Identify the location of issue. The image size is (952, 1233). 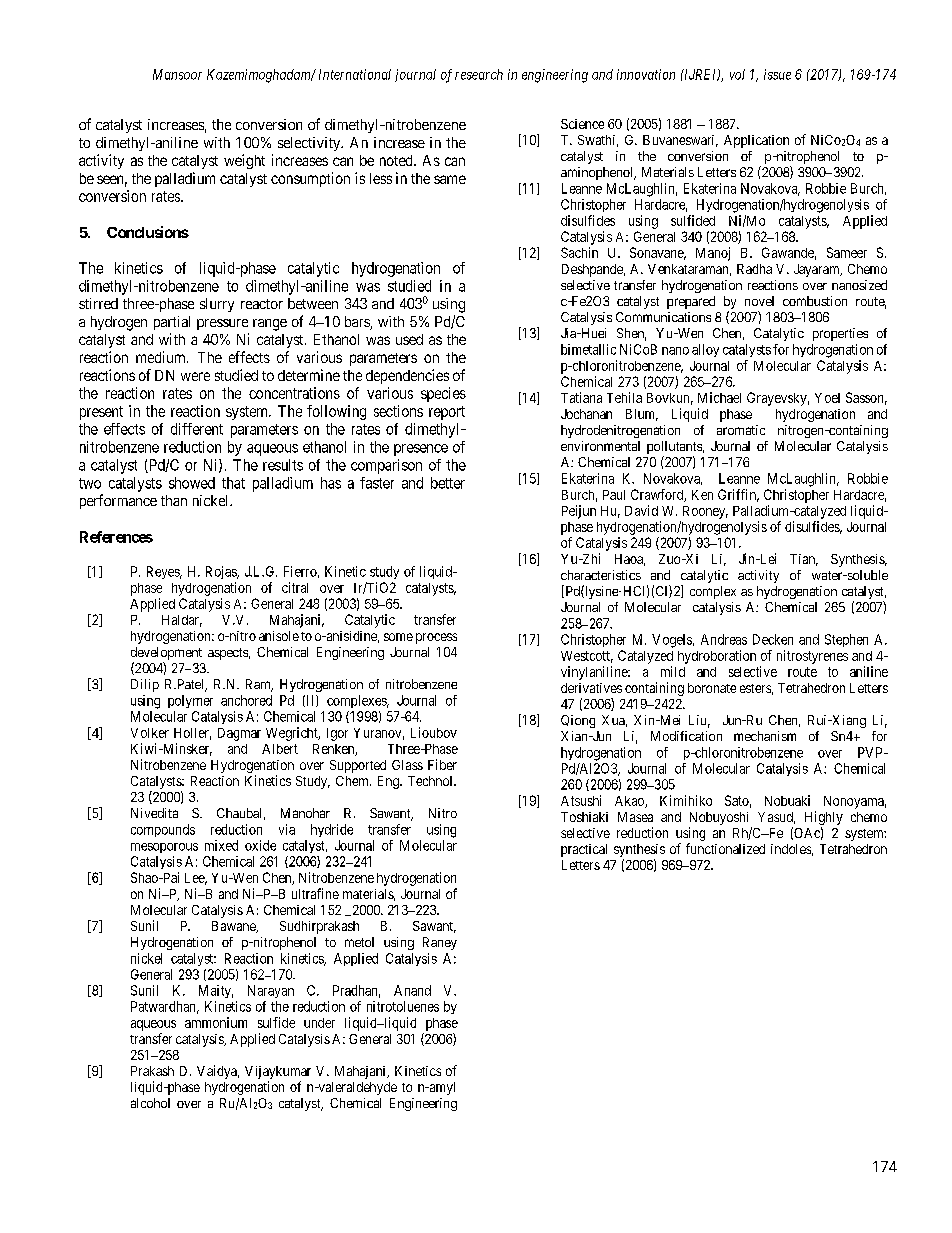
(777, 74).
